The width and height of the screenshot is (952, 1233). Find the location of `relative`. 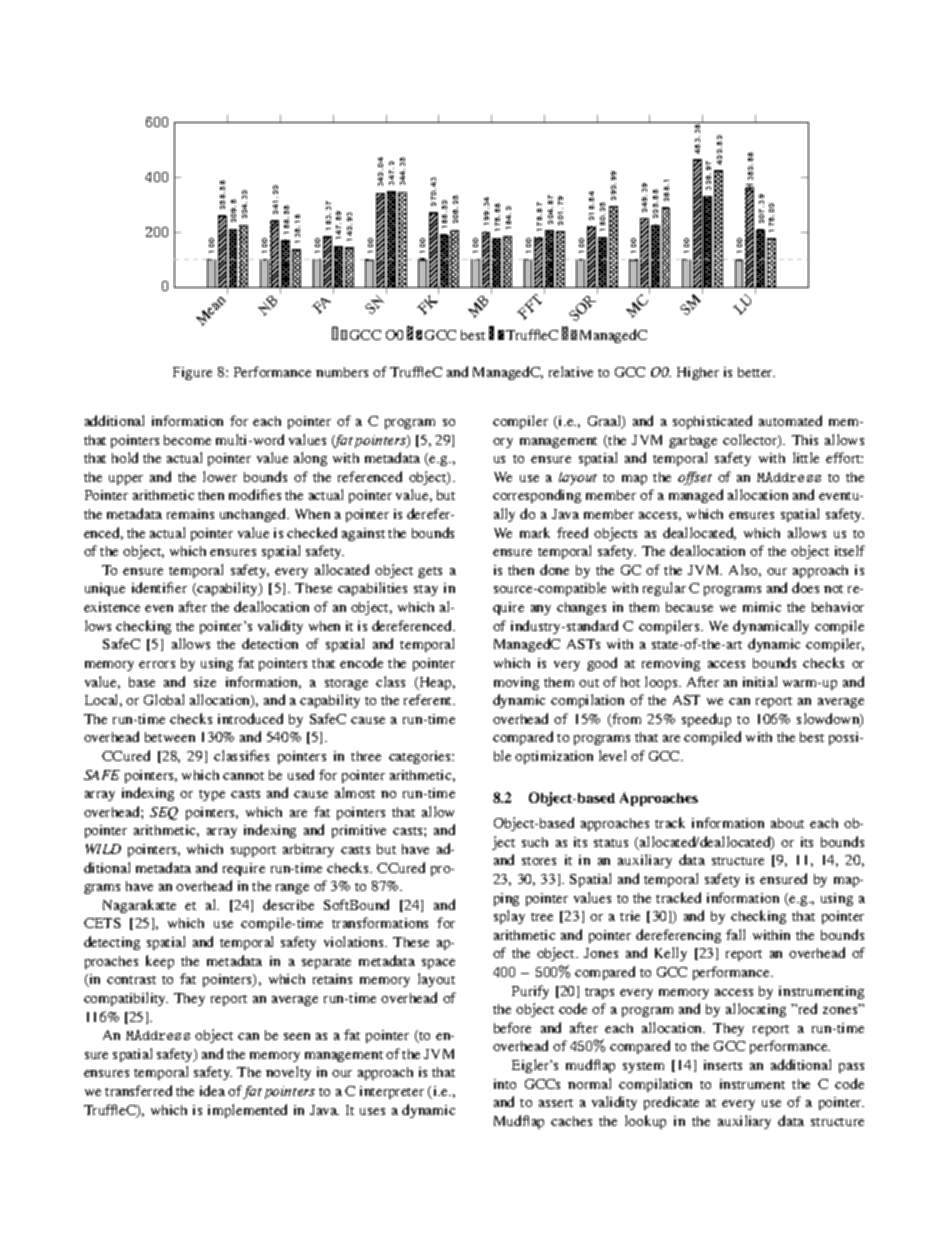

relative is located at coordinates (571, 371).
